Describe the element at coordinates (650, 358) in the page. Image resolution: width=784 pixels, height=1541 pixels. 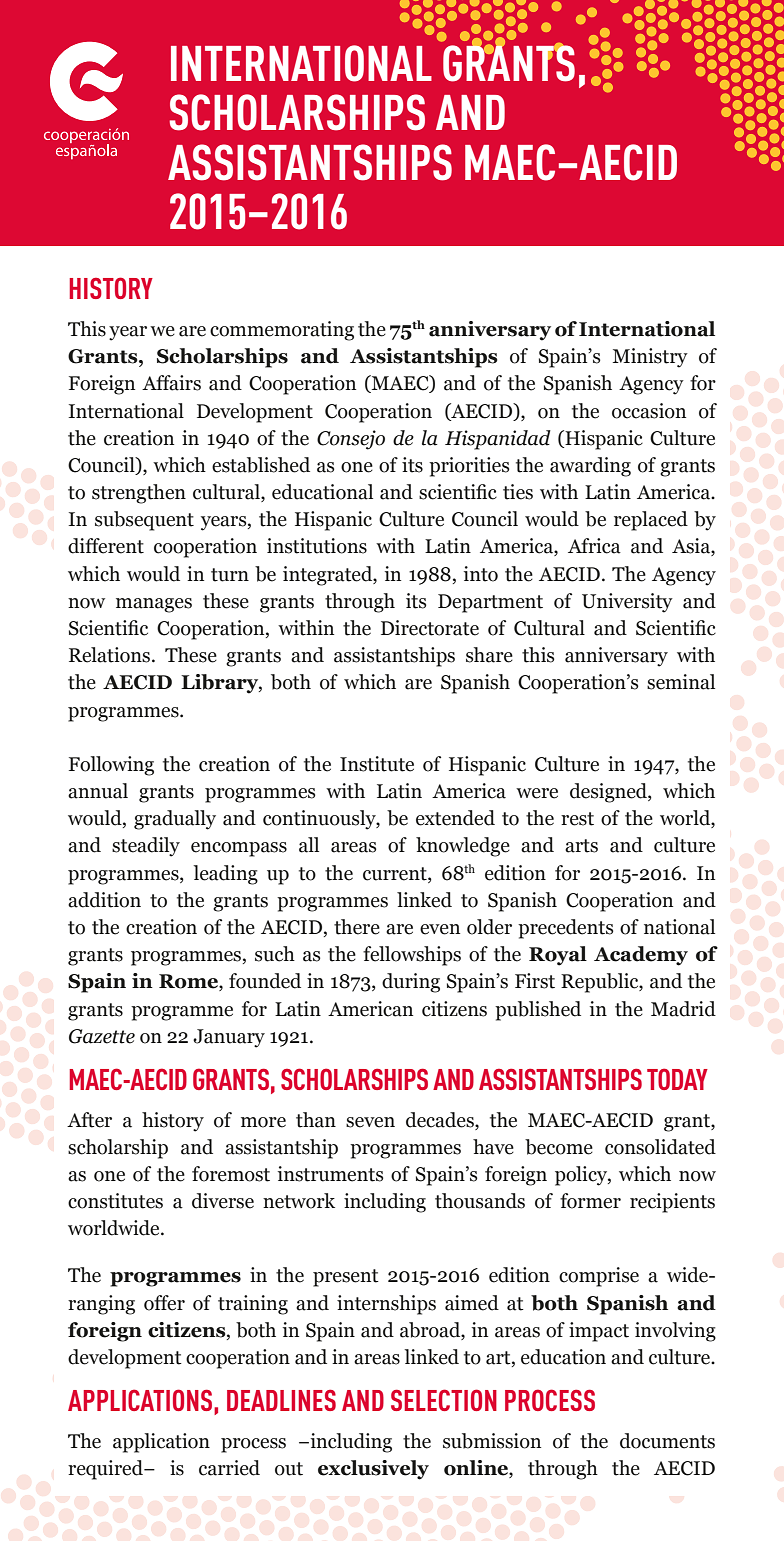
I see `Ministry` at that location.
